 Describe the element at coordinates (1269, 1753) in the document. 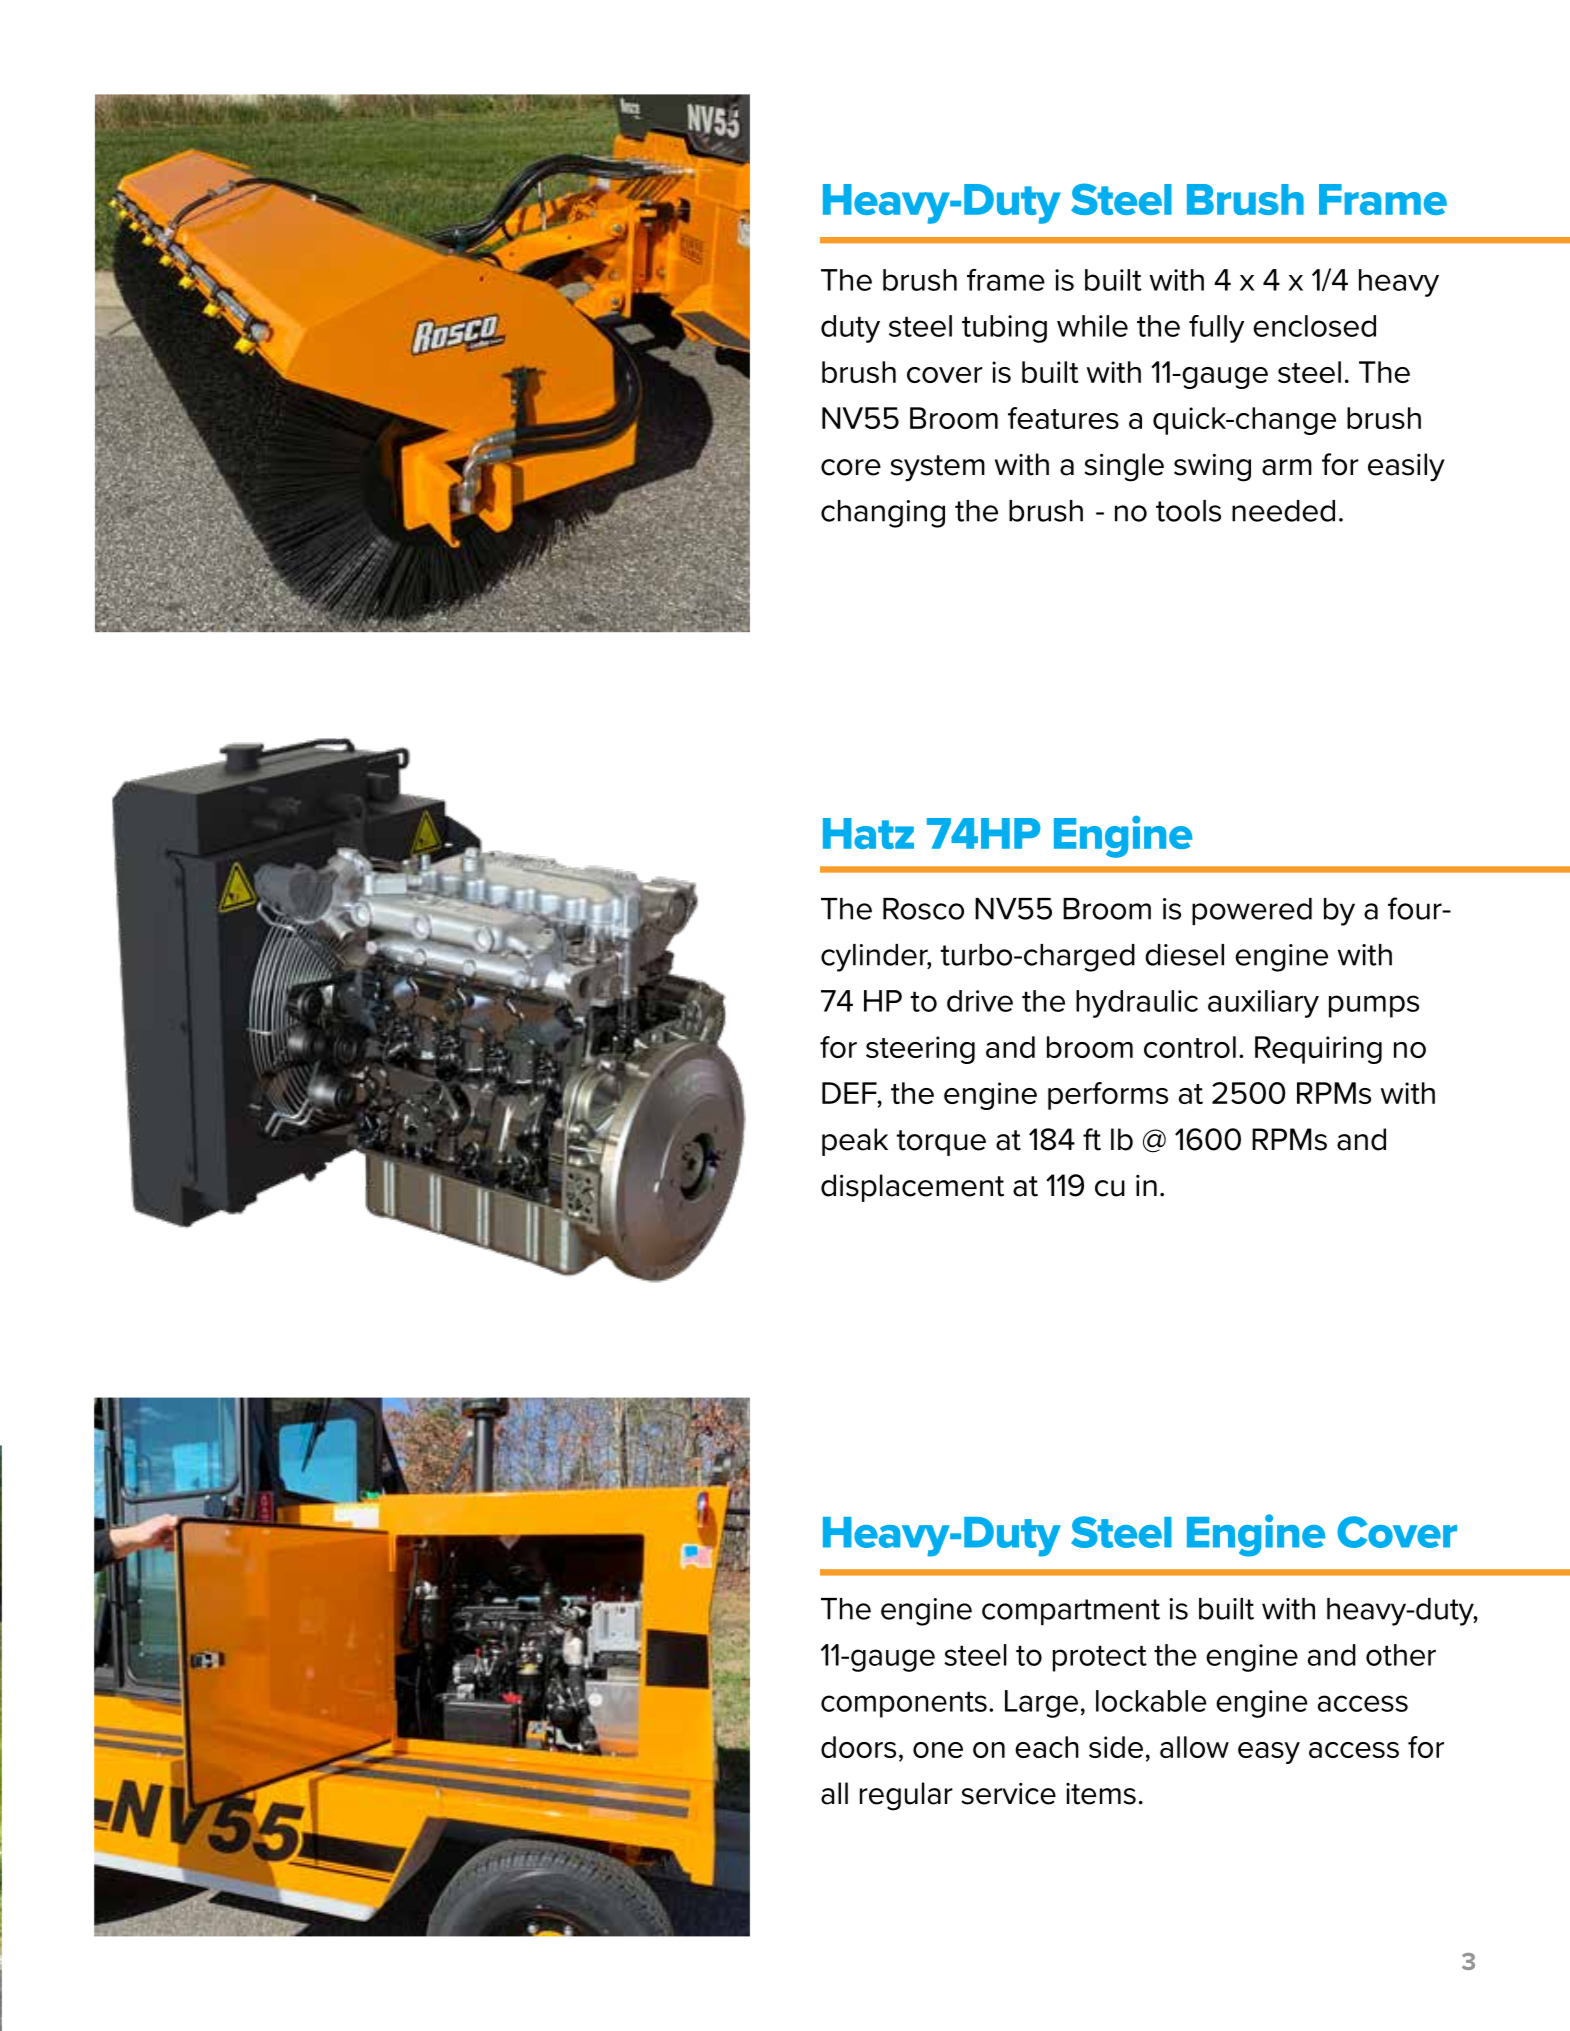

I see `easy` at that location.
